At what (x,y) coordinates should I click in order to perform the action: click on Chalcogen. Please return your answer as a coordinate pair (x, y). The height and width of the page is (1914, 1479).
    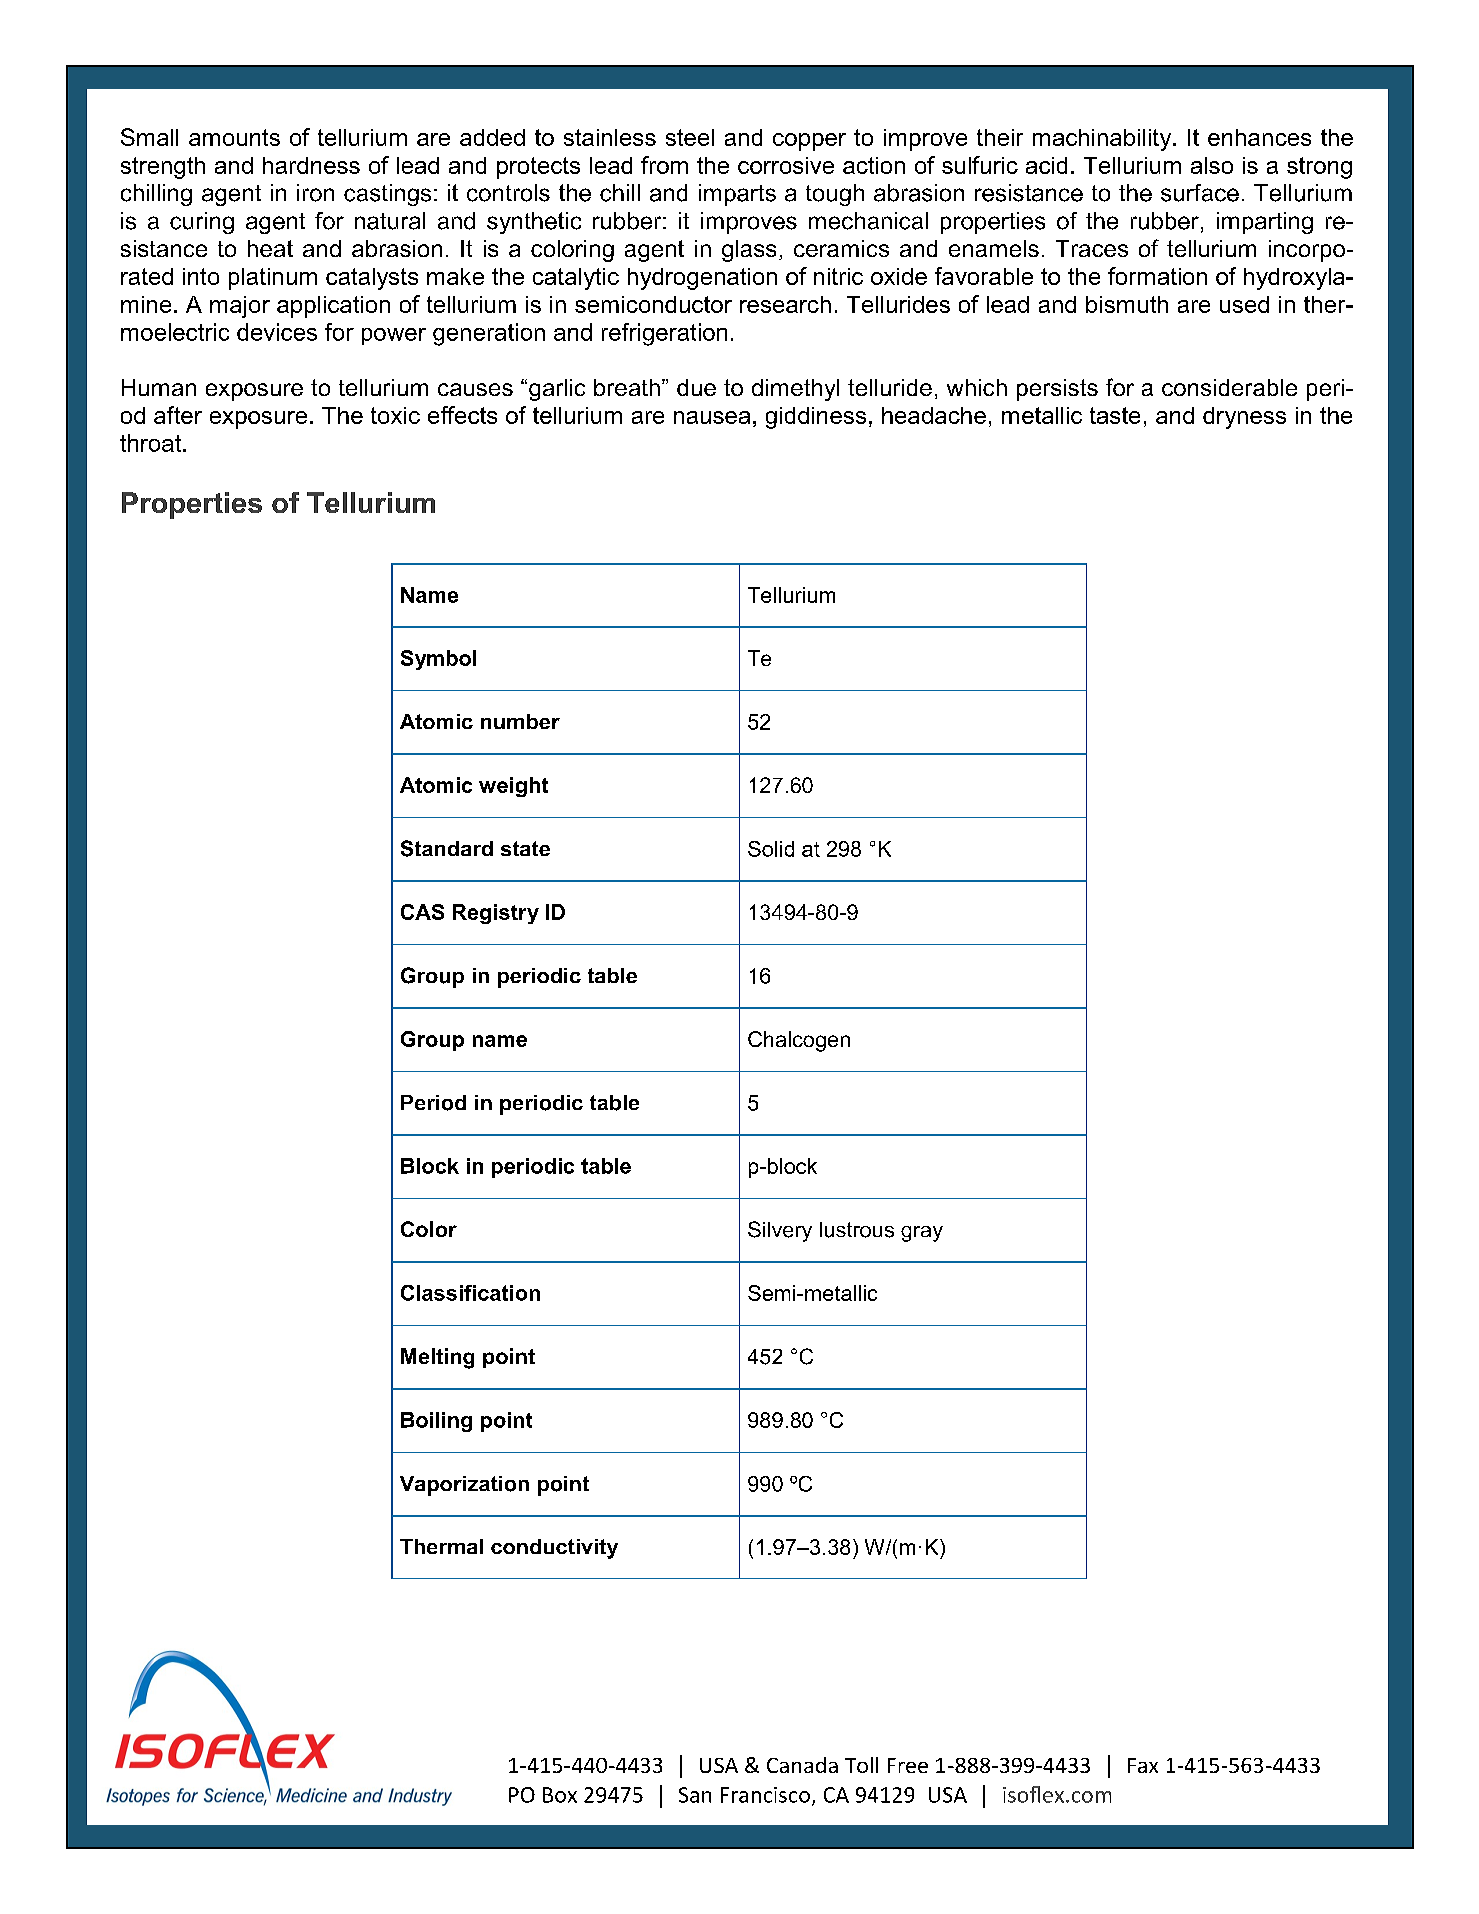
    Looking at the image, I should click on (799, 1041).
